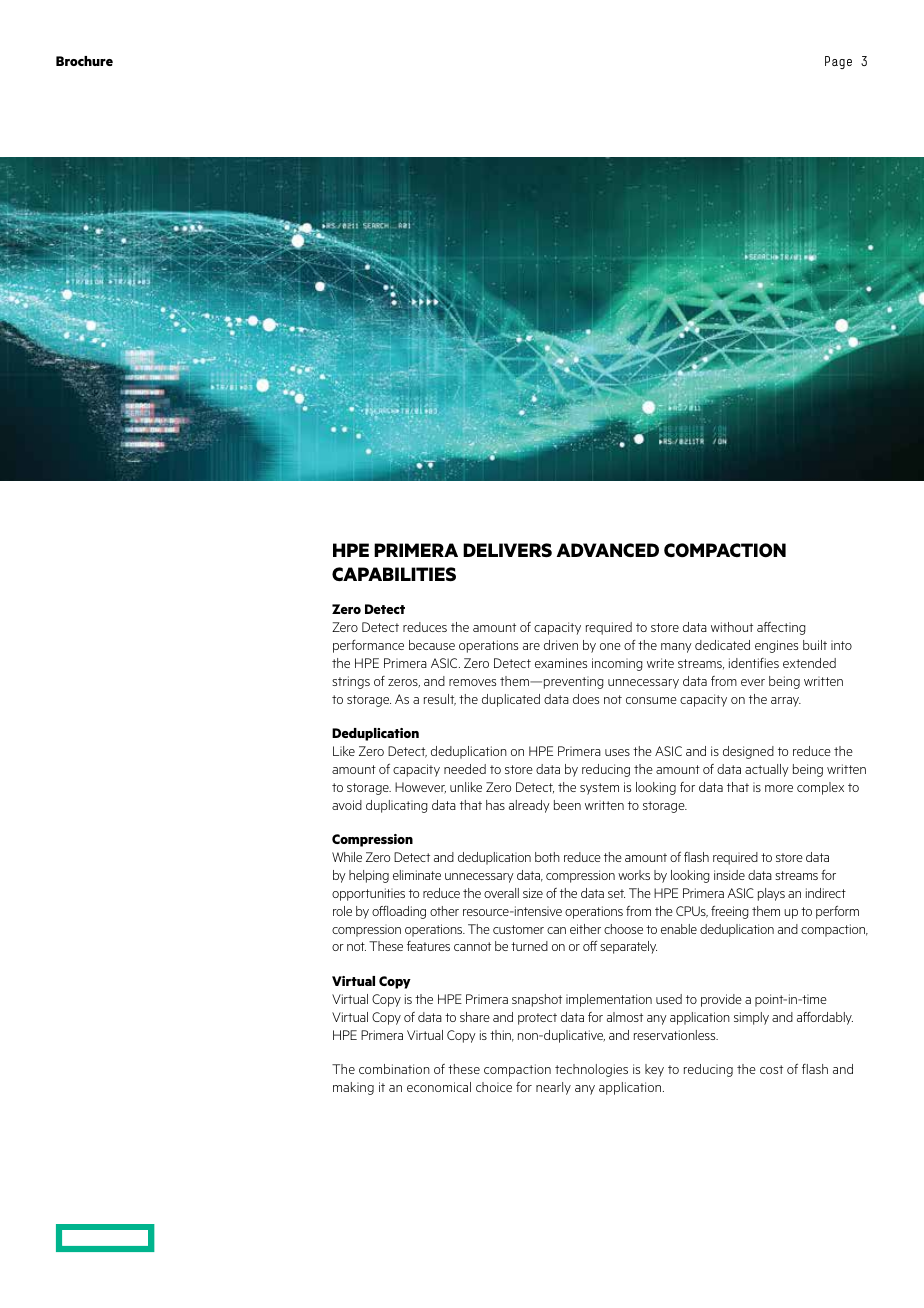 This screenshot has height=1308, width=924. What do you see at coordinates (608, 550) in the screenshot?
I see `ADVANCED` at bounding box center [608, 550].
